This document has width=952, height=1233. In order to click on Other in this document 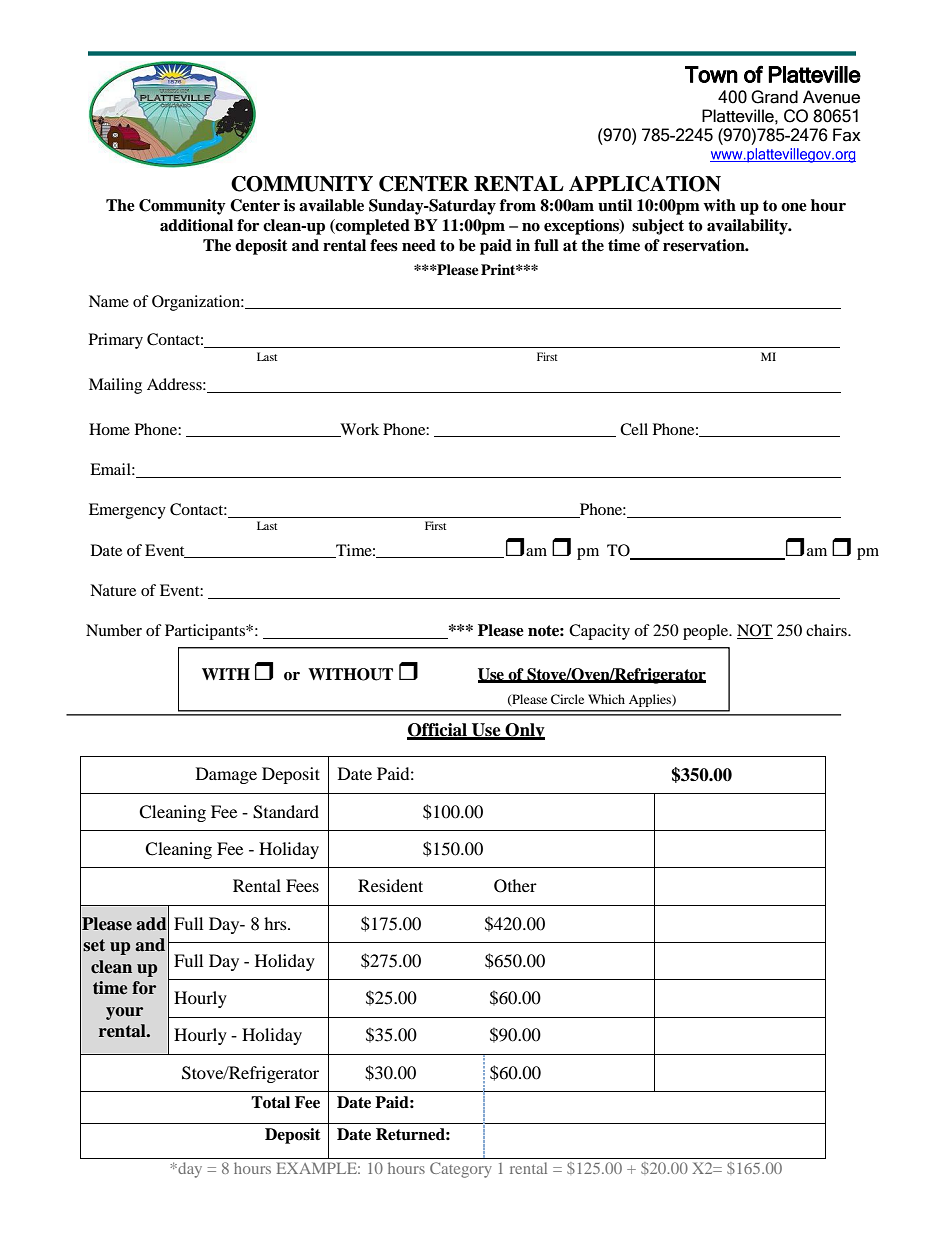, I will do `click(515, 886)`.
